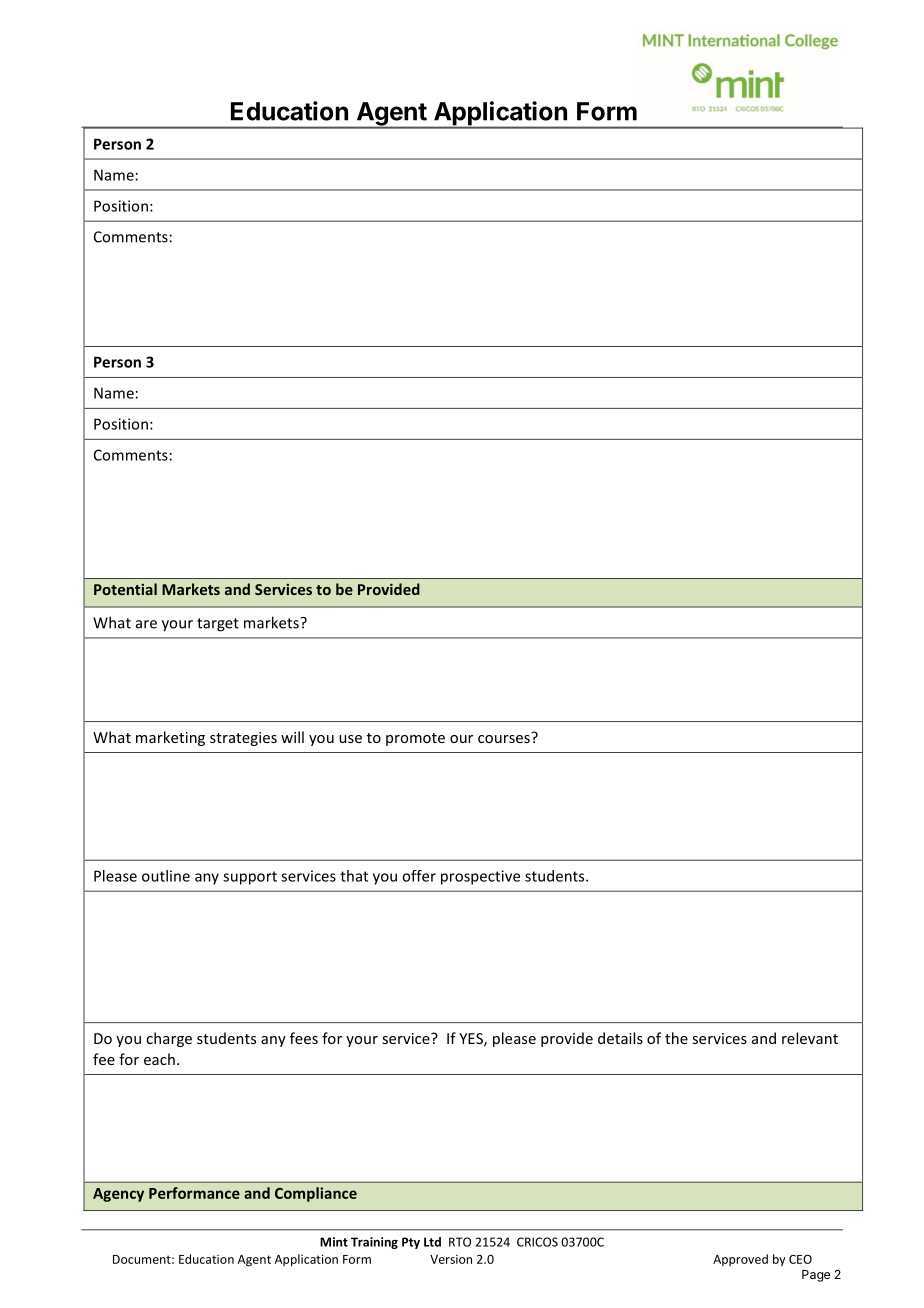 The image size is (924, 1308). I want to click on target, so click(218, 625).
